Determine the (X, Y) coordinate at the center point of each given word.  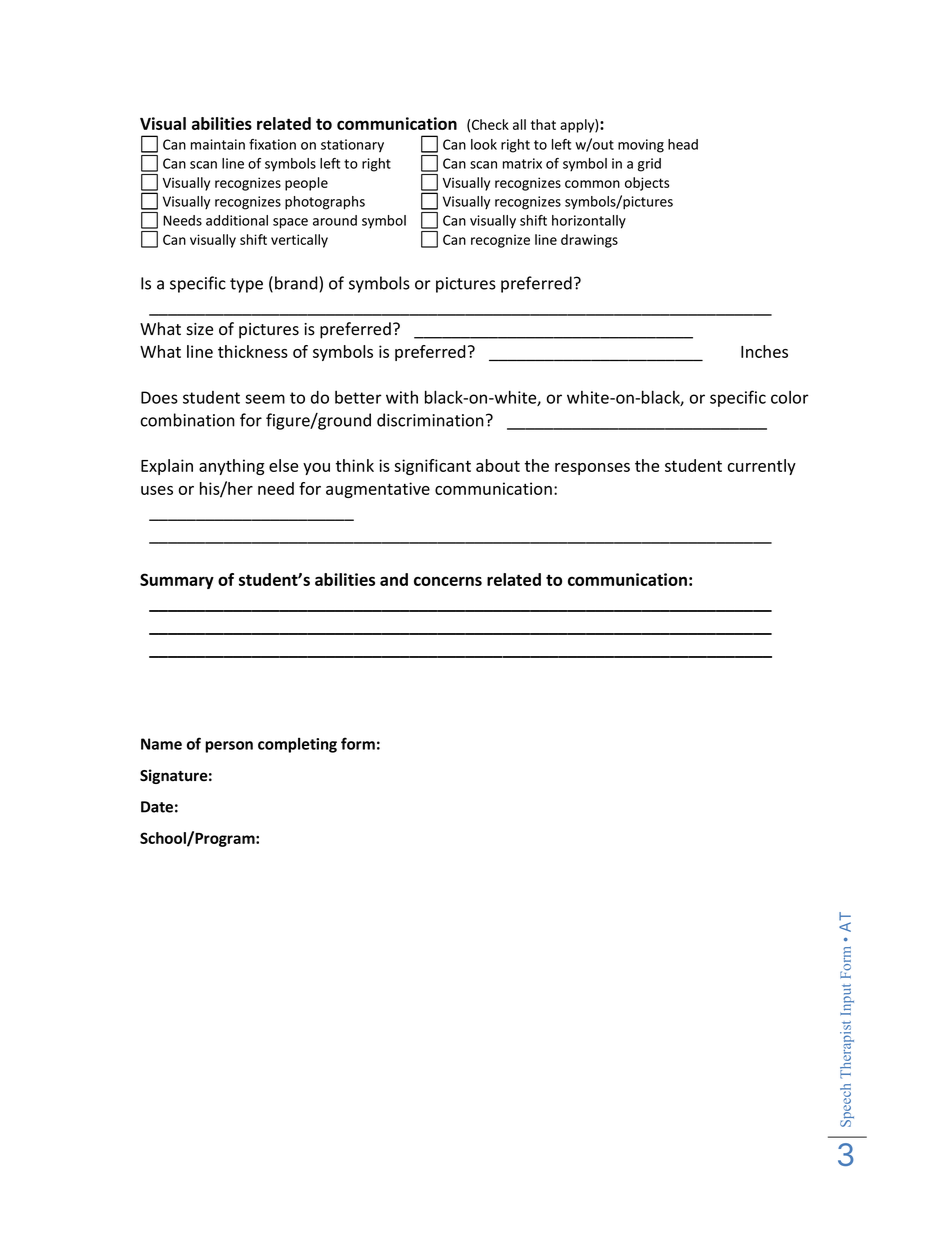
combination (188, 420)
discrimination (430, 420)
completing (297, 745)
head (683, 144)
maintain (218, 144)
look (484, 144)
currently (761, 467)
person (229, 747)
